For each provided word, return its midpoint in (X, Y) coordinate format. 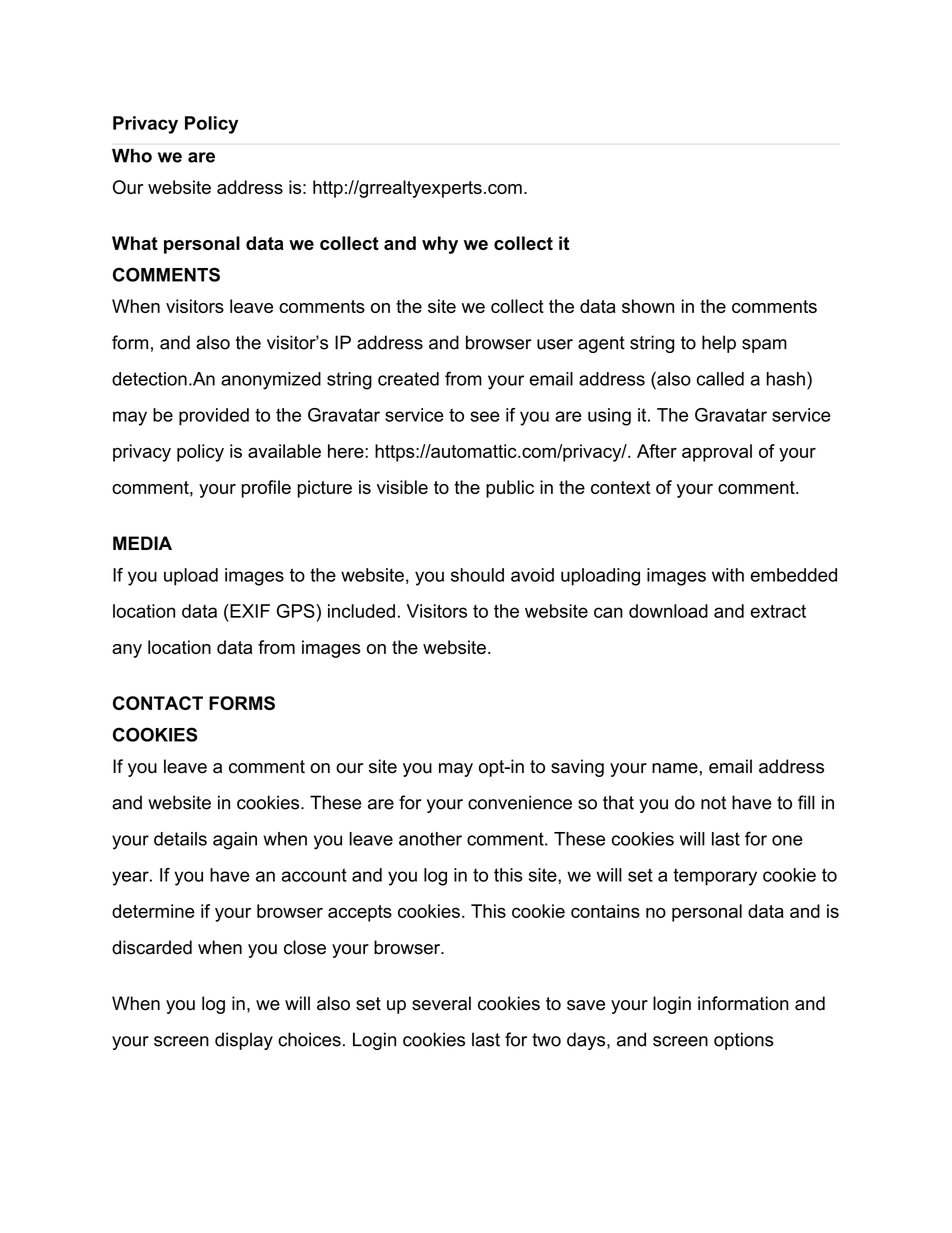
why (440, 245)
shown (648, 306)
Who (132, 156)
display (244, 1041)
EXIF (249, 611)
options (744, 1041)
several (441, 1003)
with (728, 575)
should (477, 575)
